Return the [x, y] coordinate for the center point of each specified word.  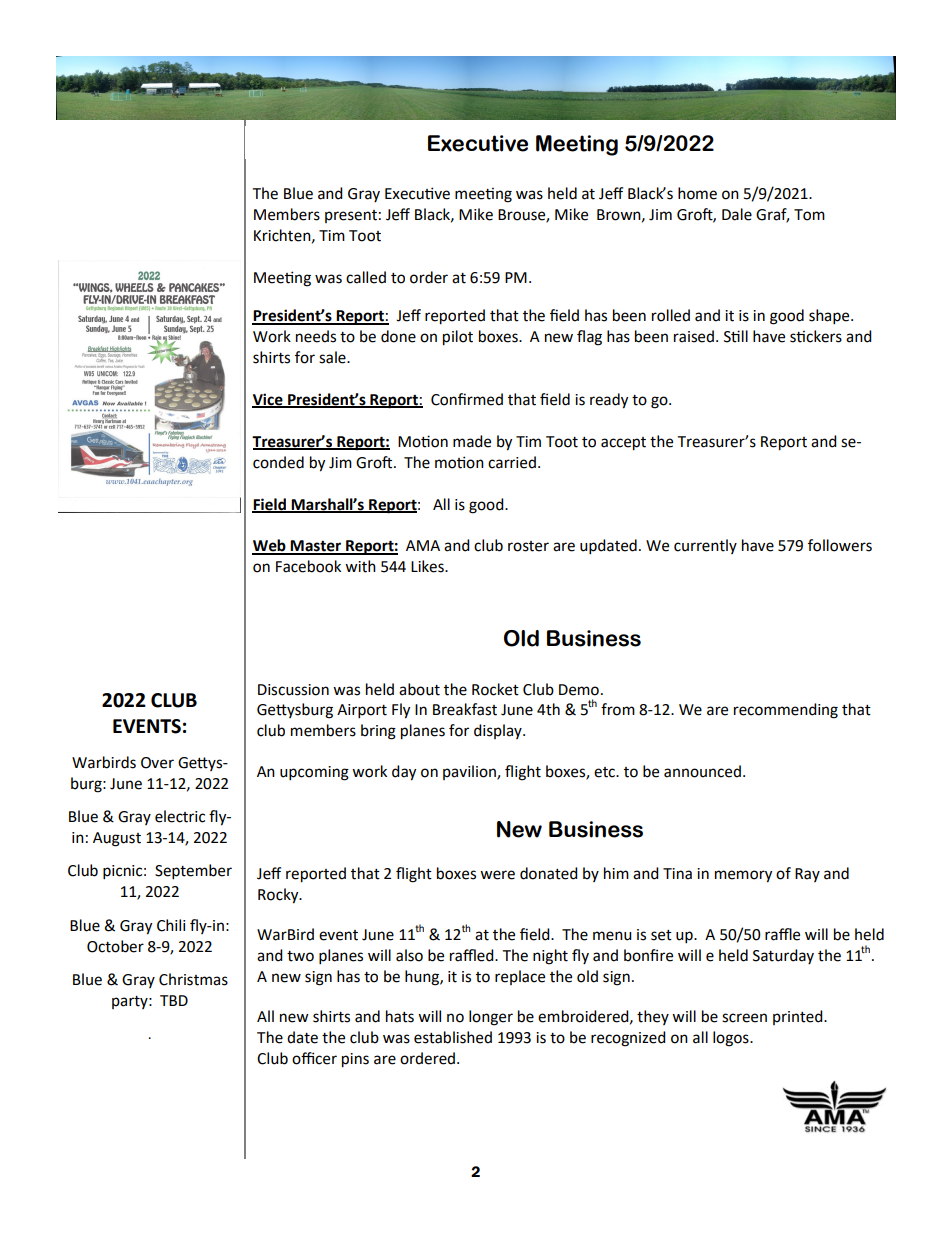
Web [270, 546]
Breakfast [465, 709]
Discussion [293, 690]
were [497, 875]
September [193, 872]
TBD [174, 1000]
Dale [737, 214]
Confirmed [467, 399]
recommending [786, 711]
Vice [268, 400]
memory [743, 876]
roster [528, 546]
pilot [458, 338]
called [366, 277]
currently [705, 546]
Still [736, 336]
